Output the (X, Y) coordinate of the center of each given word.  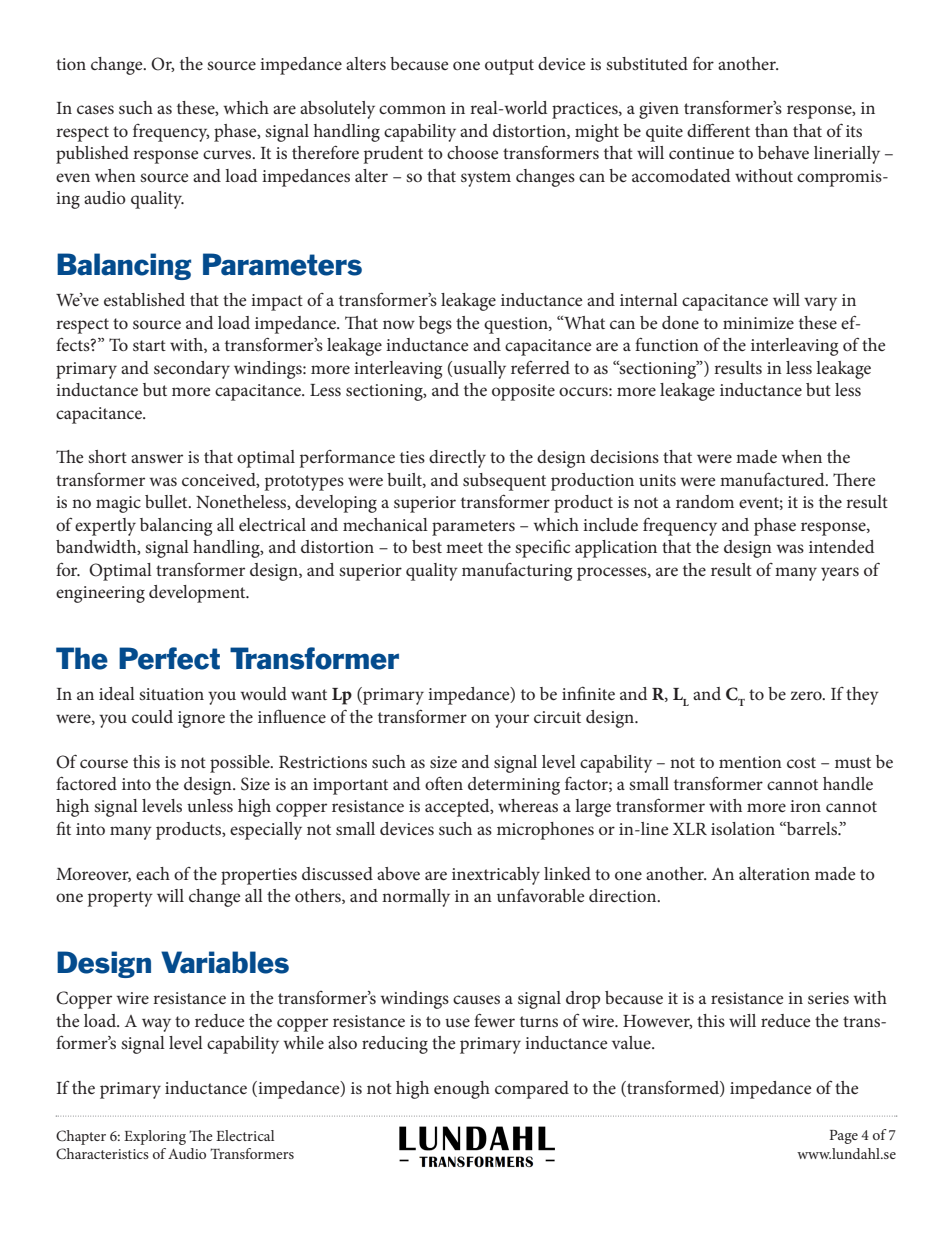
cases (95, 109)
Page (844, 1137)
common (412, 109)
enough (462, 1090)
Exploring (155, 1137)
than (771, 130)
